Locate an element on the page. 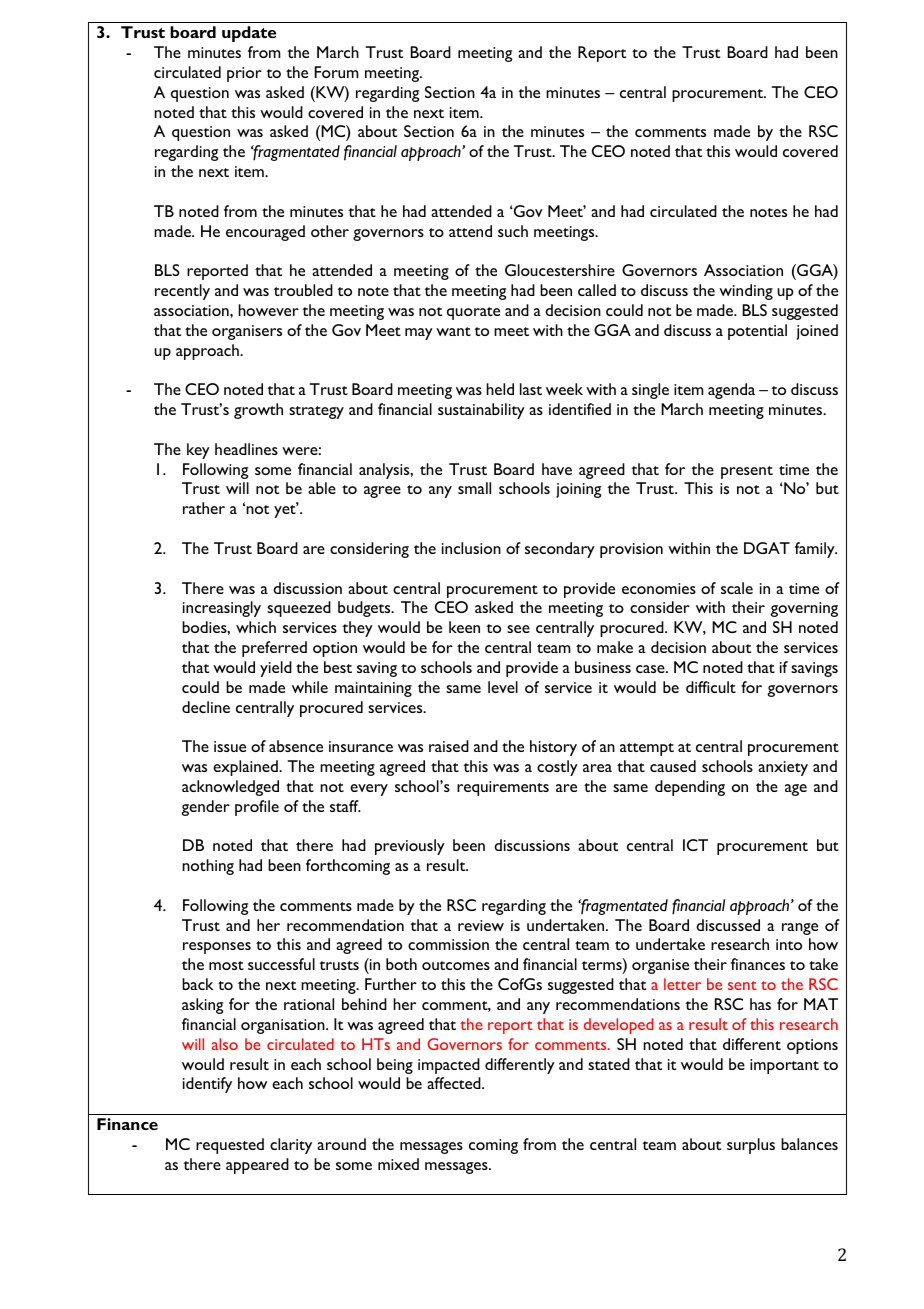 Image resolution: width=924 pixels, height=1309 pixels. such is located at coordinates (513, 231).
